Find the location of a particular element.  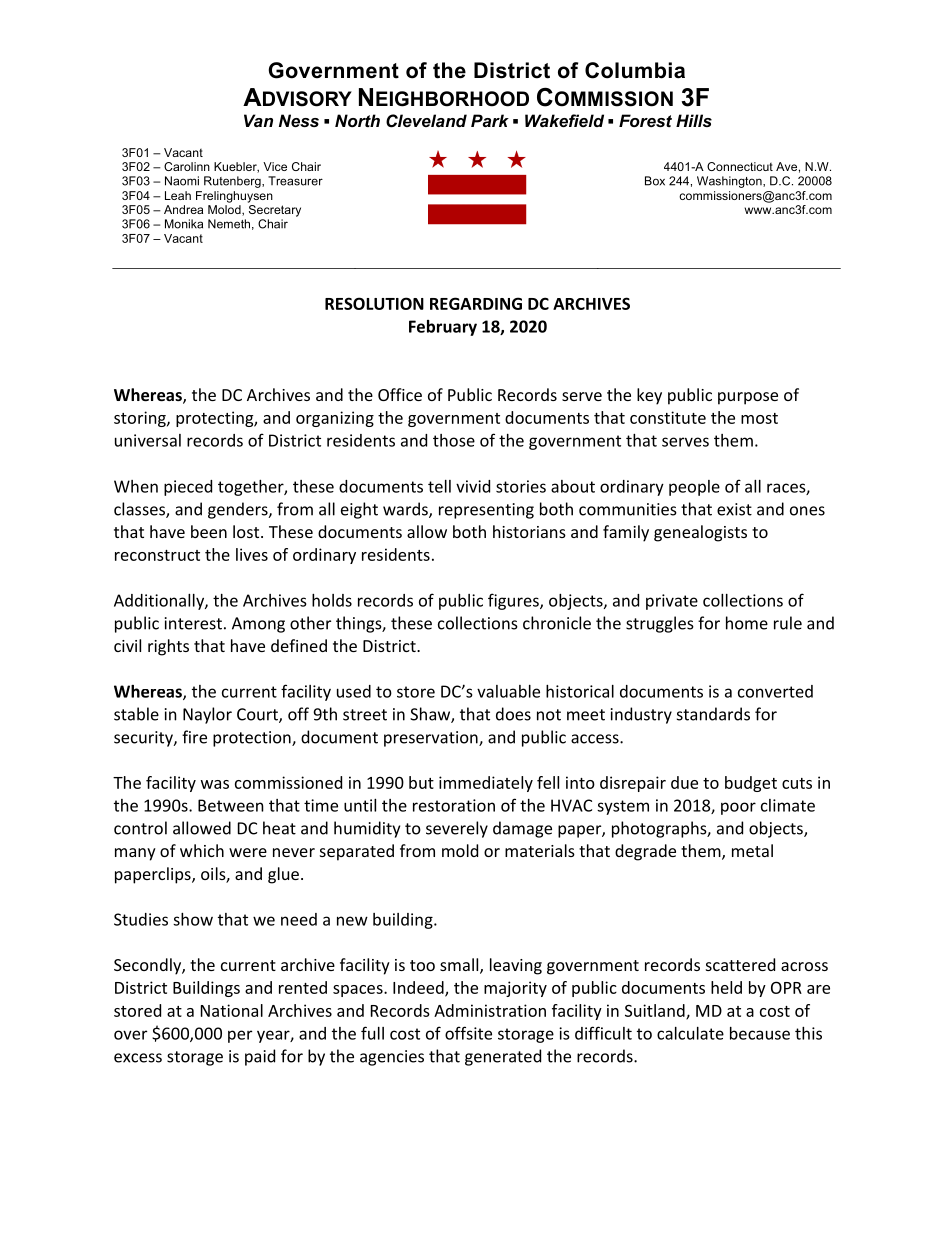

purpose is located at coordinates (748, 398).
